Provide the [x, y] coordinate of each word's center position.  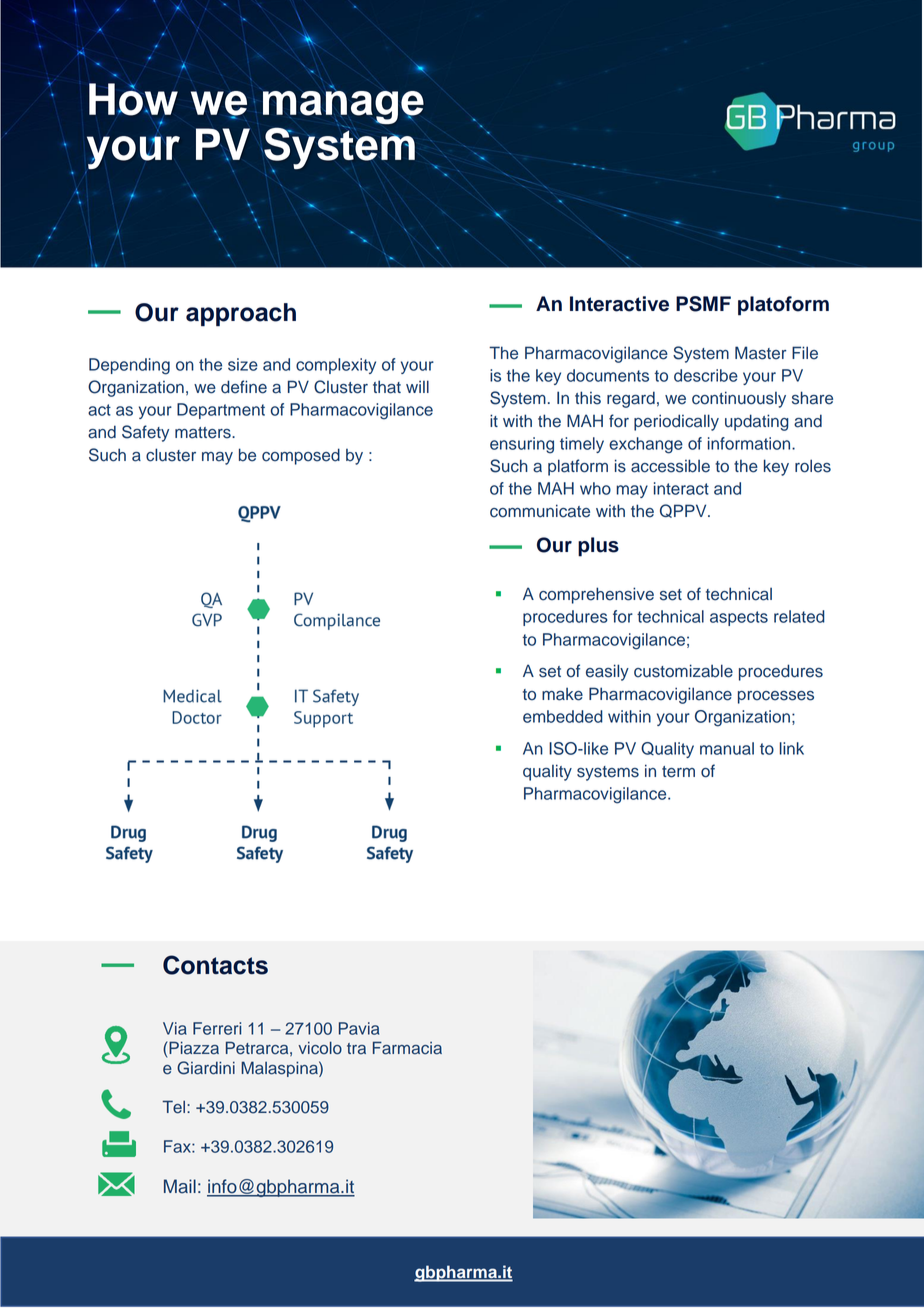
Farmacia [407, 1048]
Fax [178, 1146]
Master [760, 353]
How [133, 99]
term [678, 772]
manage [343, 108]
